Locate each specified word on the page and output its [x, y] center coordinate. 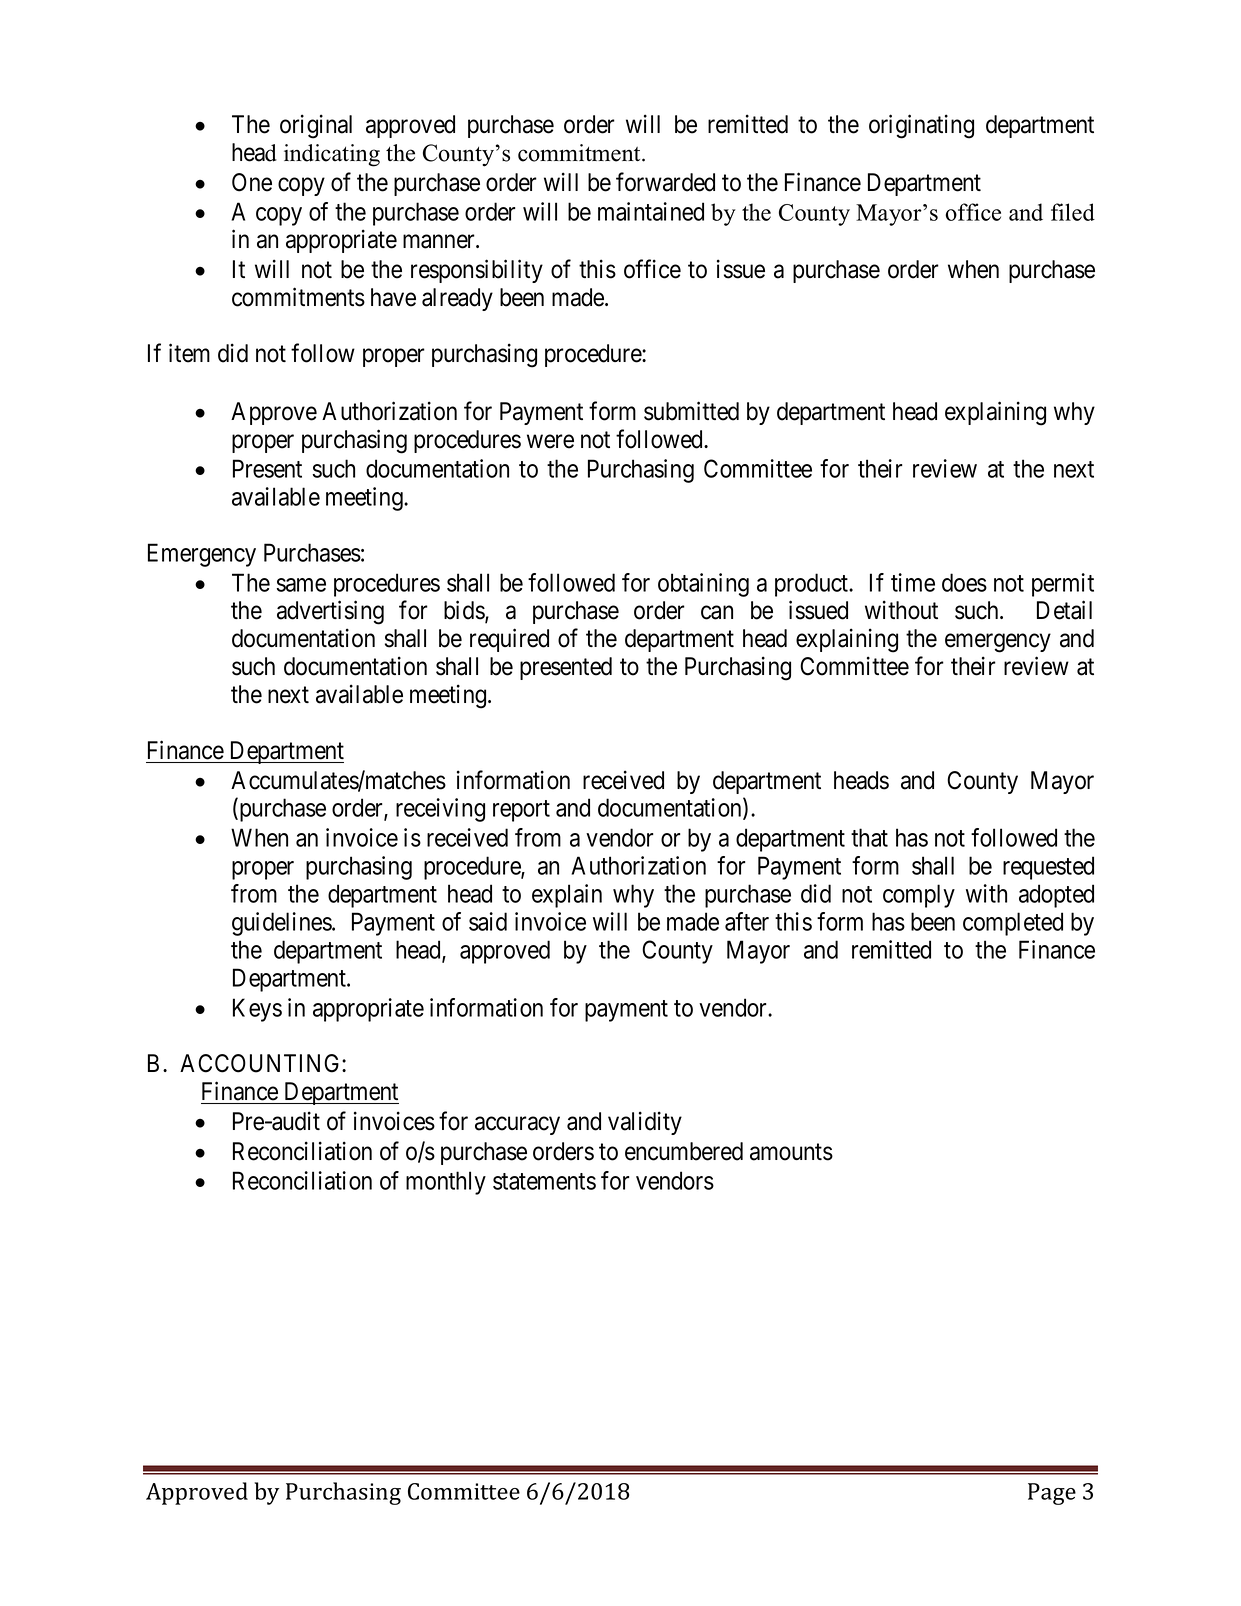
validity [645, 1123]
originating [921, 126]
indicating [332, 155]
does [964, 582]
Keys [257, 1010]
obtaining [703, 585]
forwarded [665, 182]
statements [544, 1181]
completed [1013, 924]
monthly [446, 1183]
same [301, 585]
